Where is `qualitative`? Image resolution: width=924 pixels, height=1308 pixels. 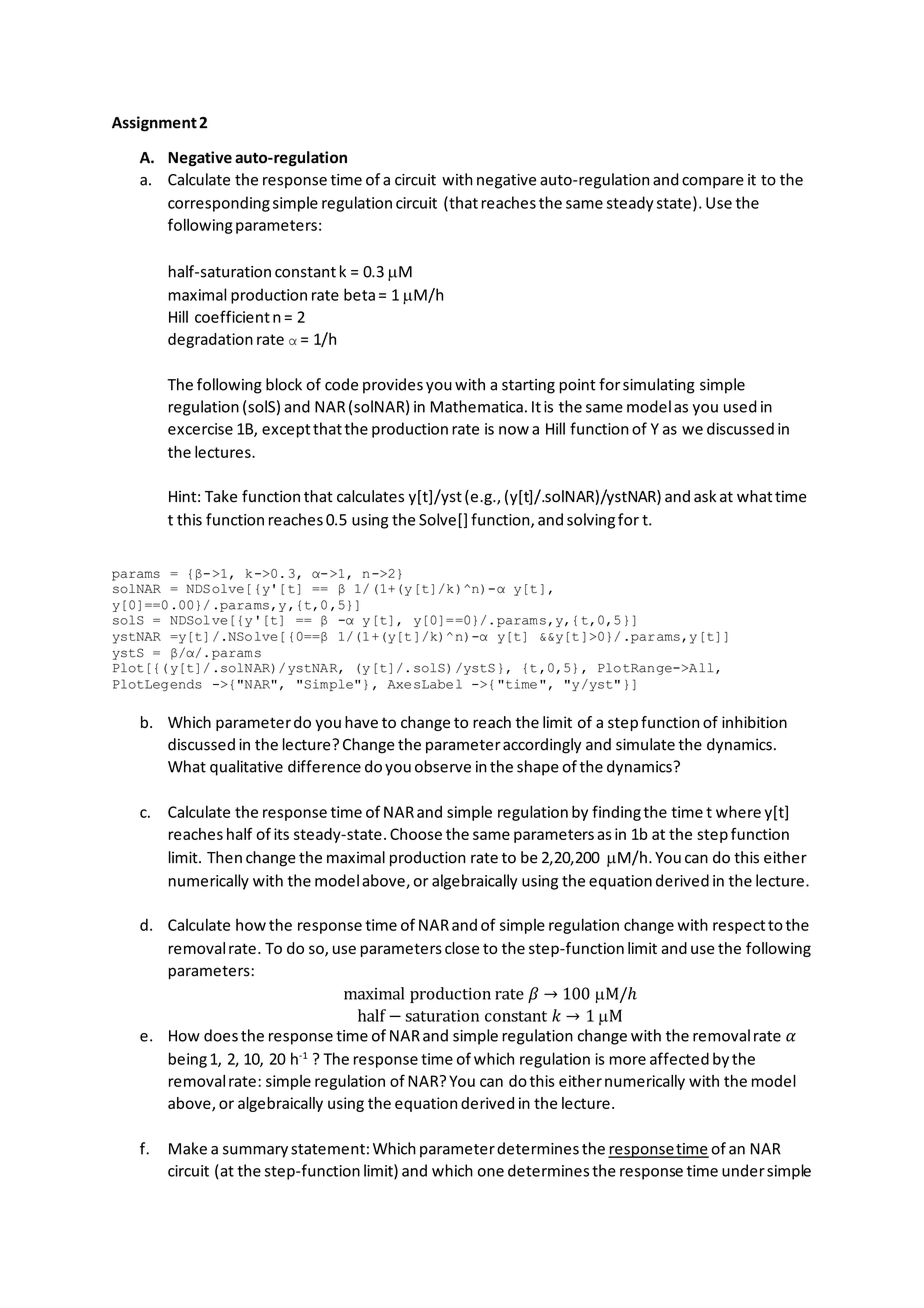
qualitative is located at coordinates (246, 768).
